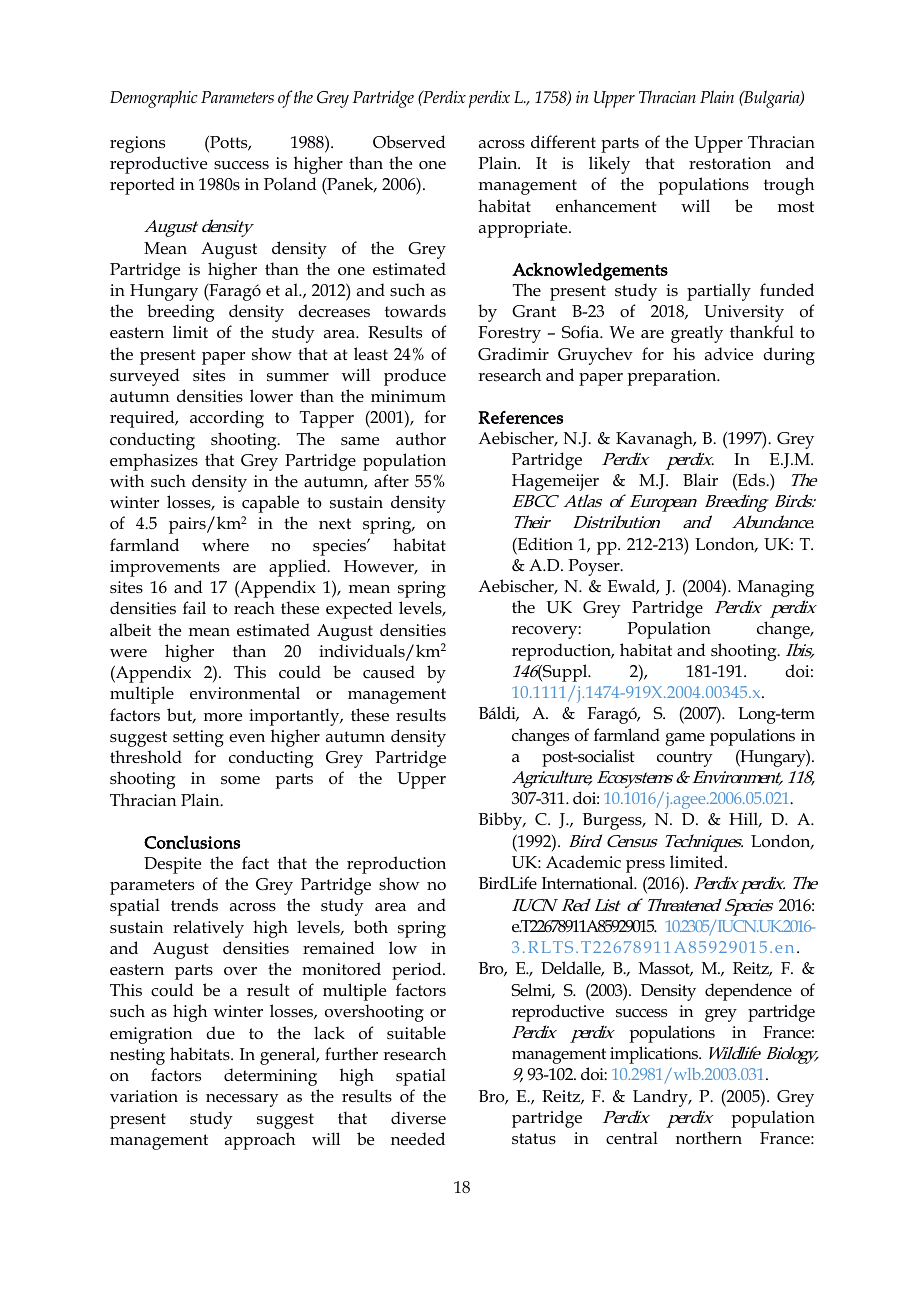  Describe the element at coordinates (240, 780) in the page. I see `some` at that location.
